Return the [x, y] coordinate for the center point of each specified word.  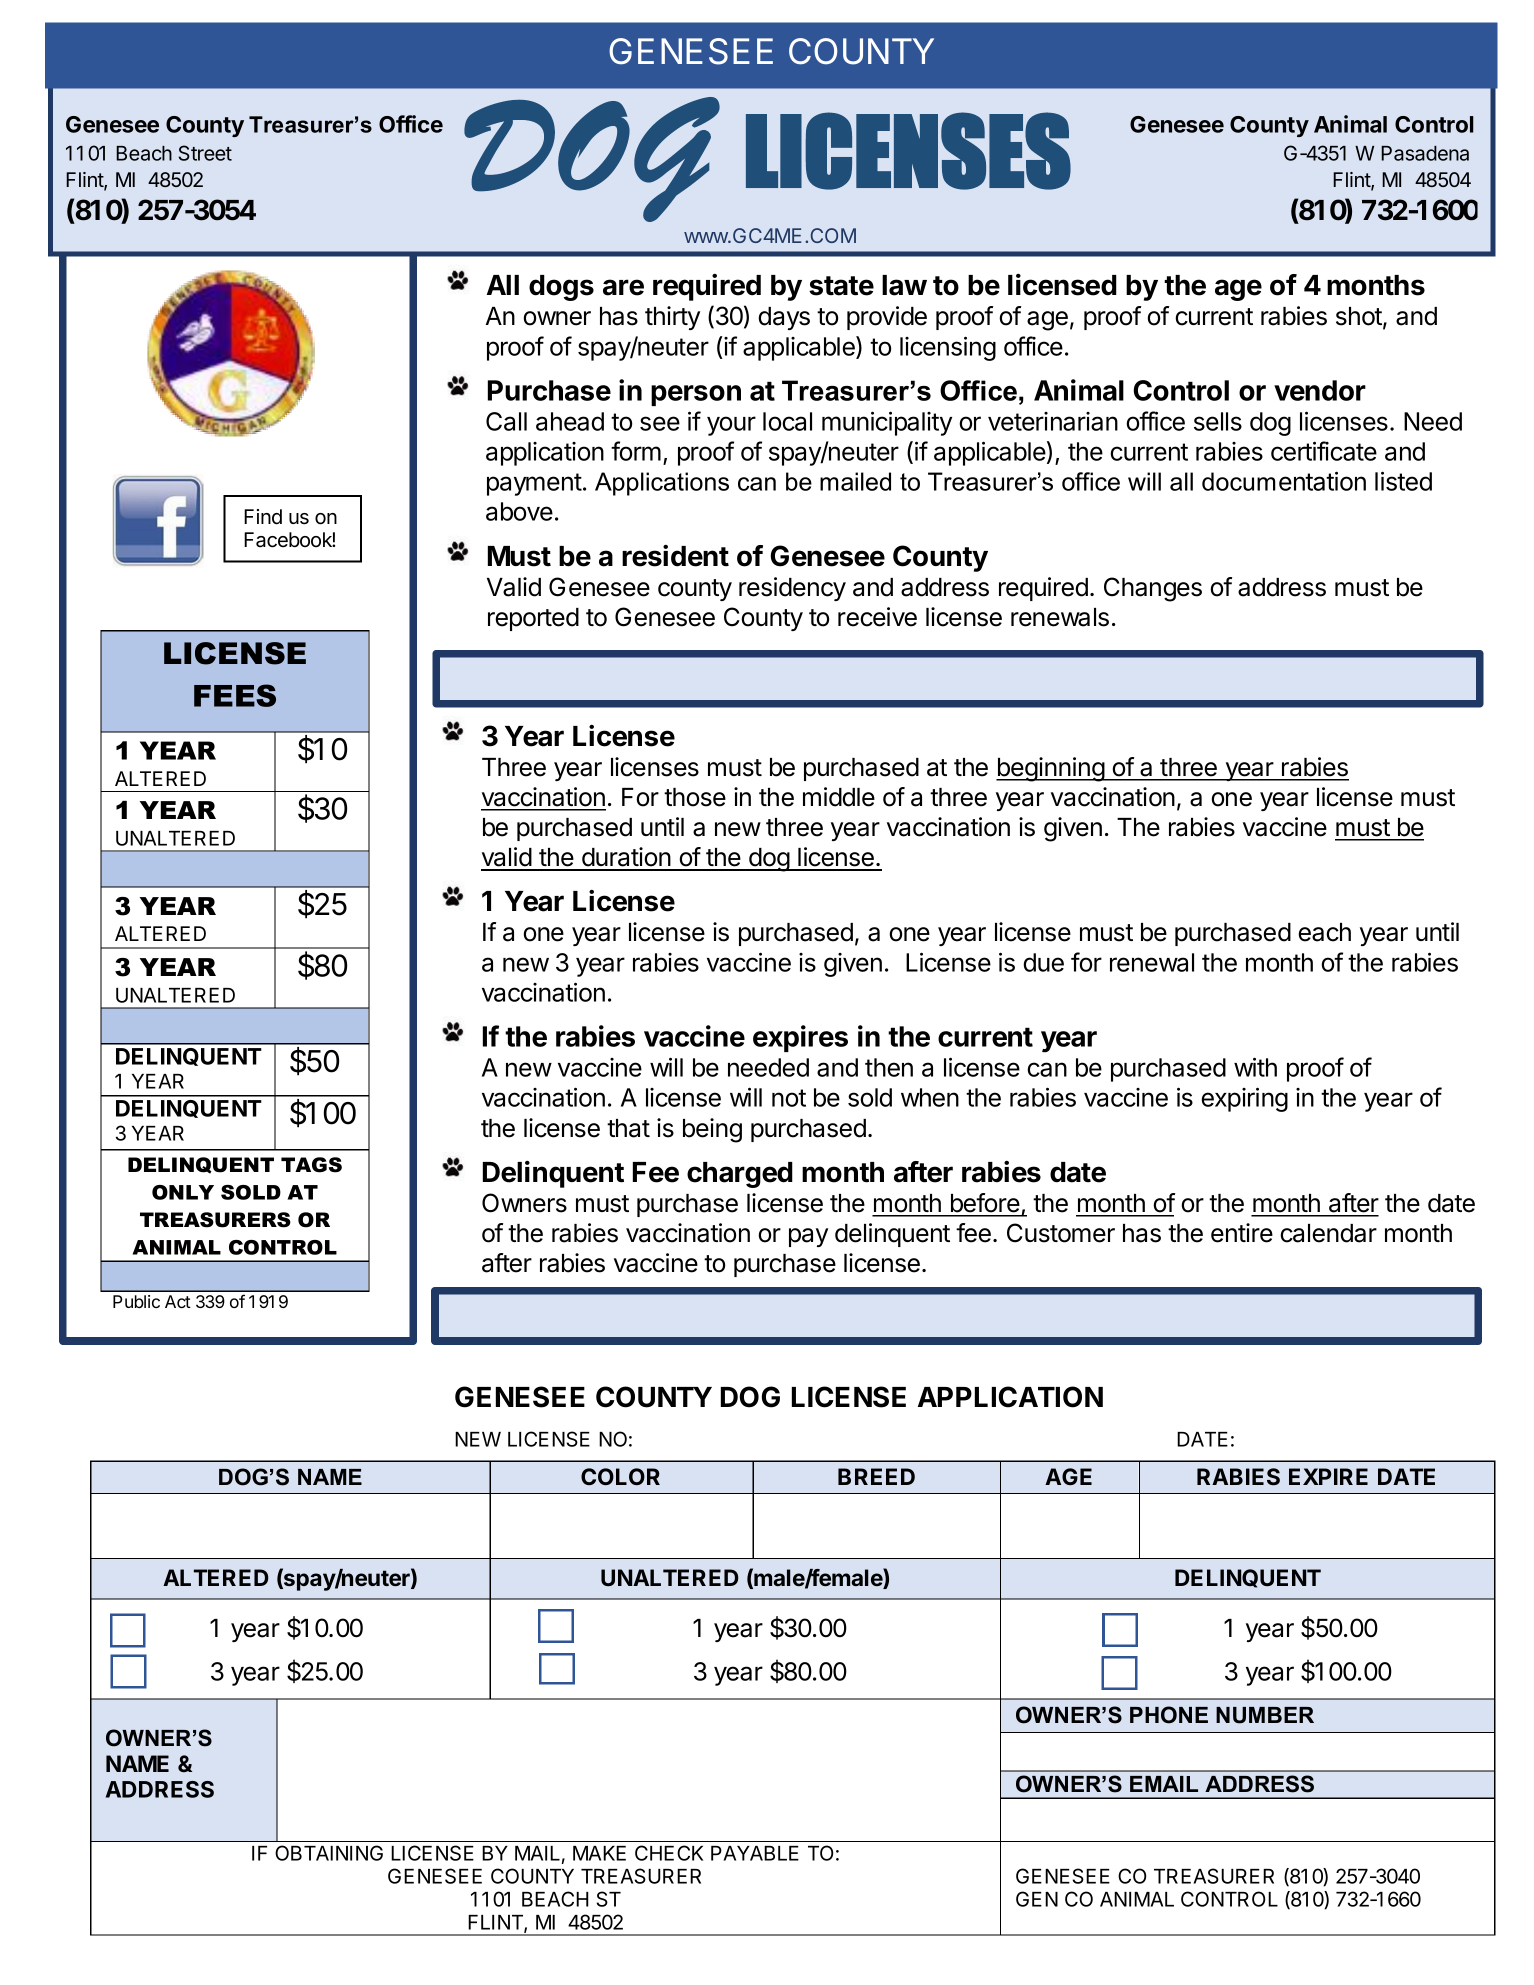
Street [205, 153]
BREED [876, 1476]
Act [178, 1301]
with [1255, 1067]
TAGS [311, 1165]
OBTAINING [329, 1853]
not [789, 1098]
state [841, 286]
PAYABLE [755, 1853]
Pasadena [1425, 153]
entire [1242, 1233]
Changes [1153, 589]
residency [792, 589]
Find [263, 517]
